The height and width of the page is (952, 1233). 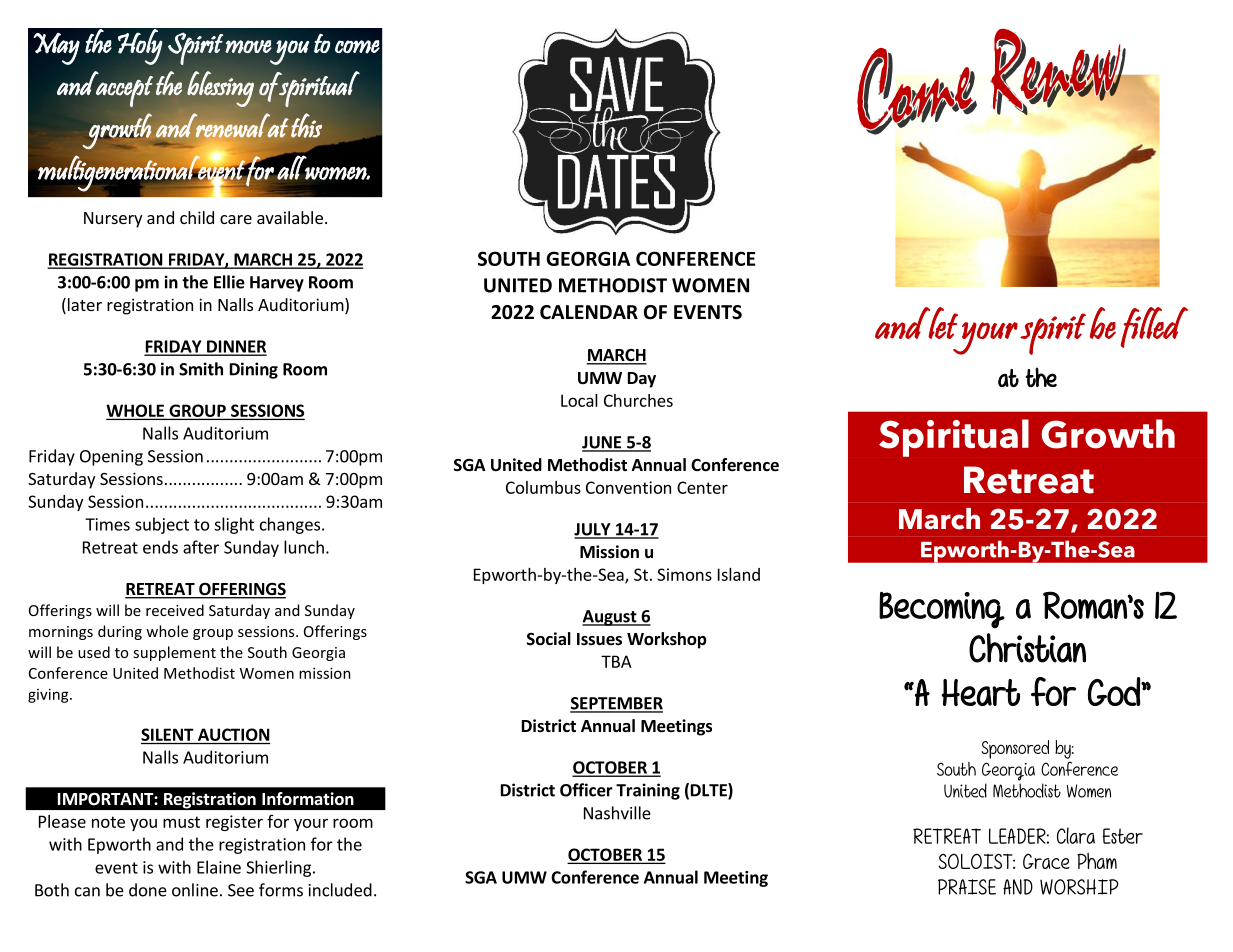 I want to click on after, so click(x=201, y=547).
